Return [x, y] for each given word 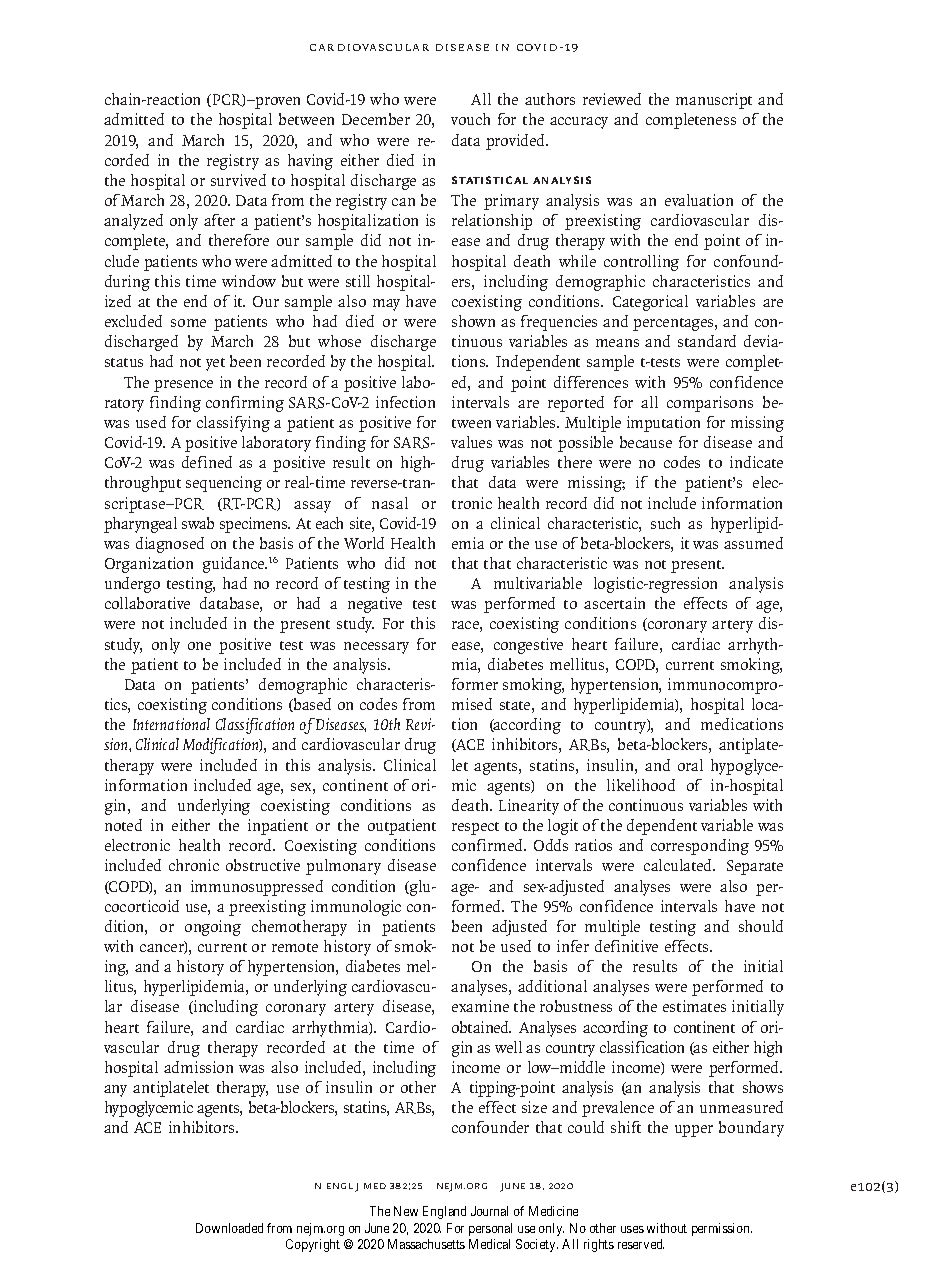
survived [238, 180]
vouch [470, 119]
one [199, 646]
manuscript [714, 101]
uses [632, 1229]
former [475, 684]
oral [690, 765]
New [406, 1211]
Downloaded [229, 1228]
